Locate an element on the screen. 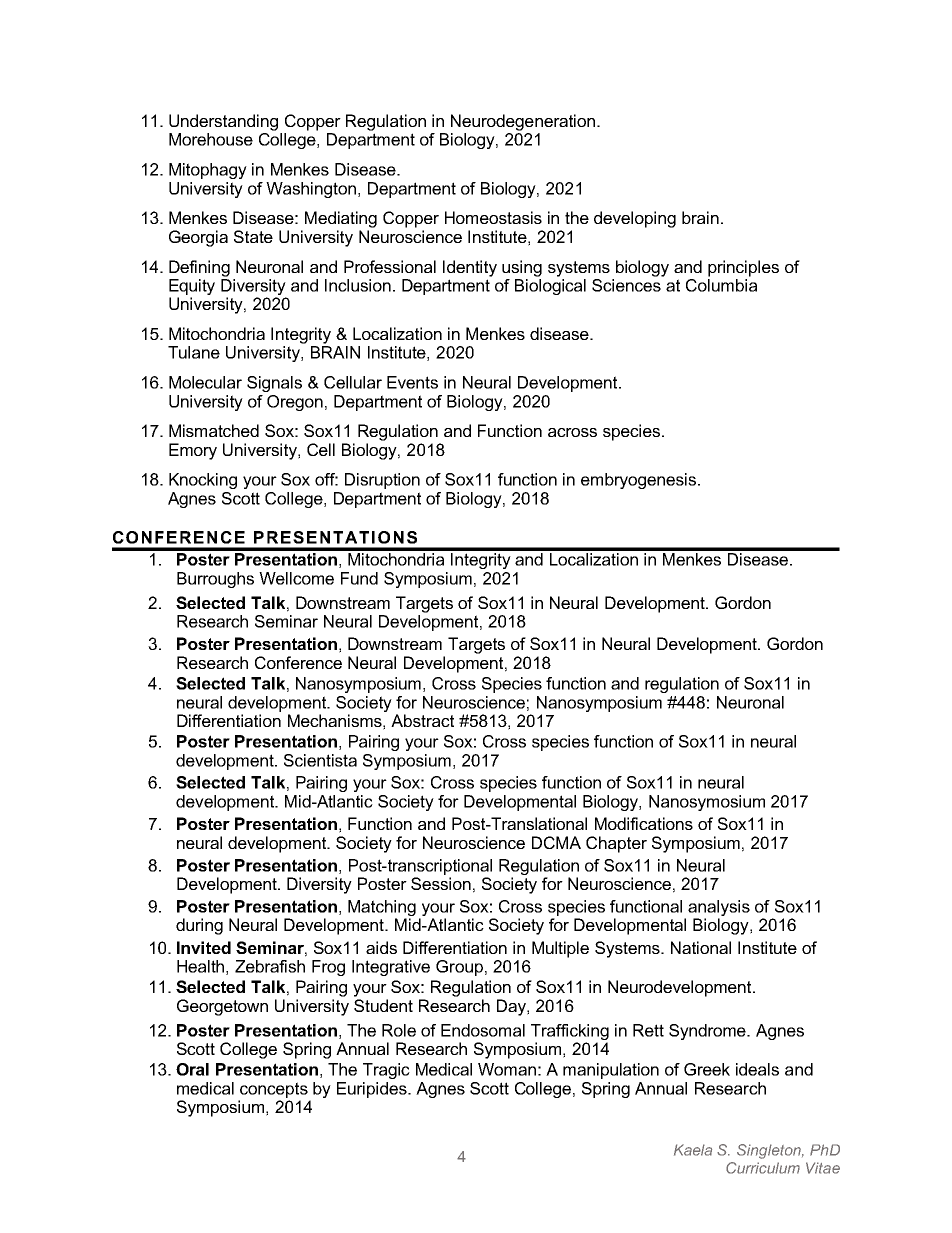  Signals is located at coordinates (274, 384).
